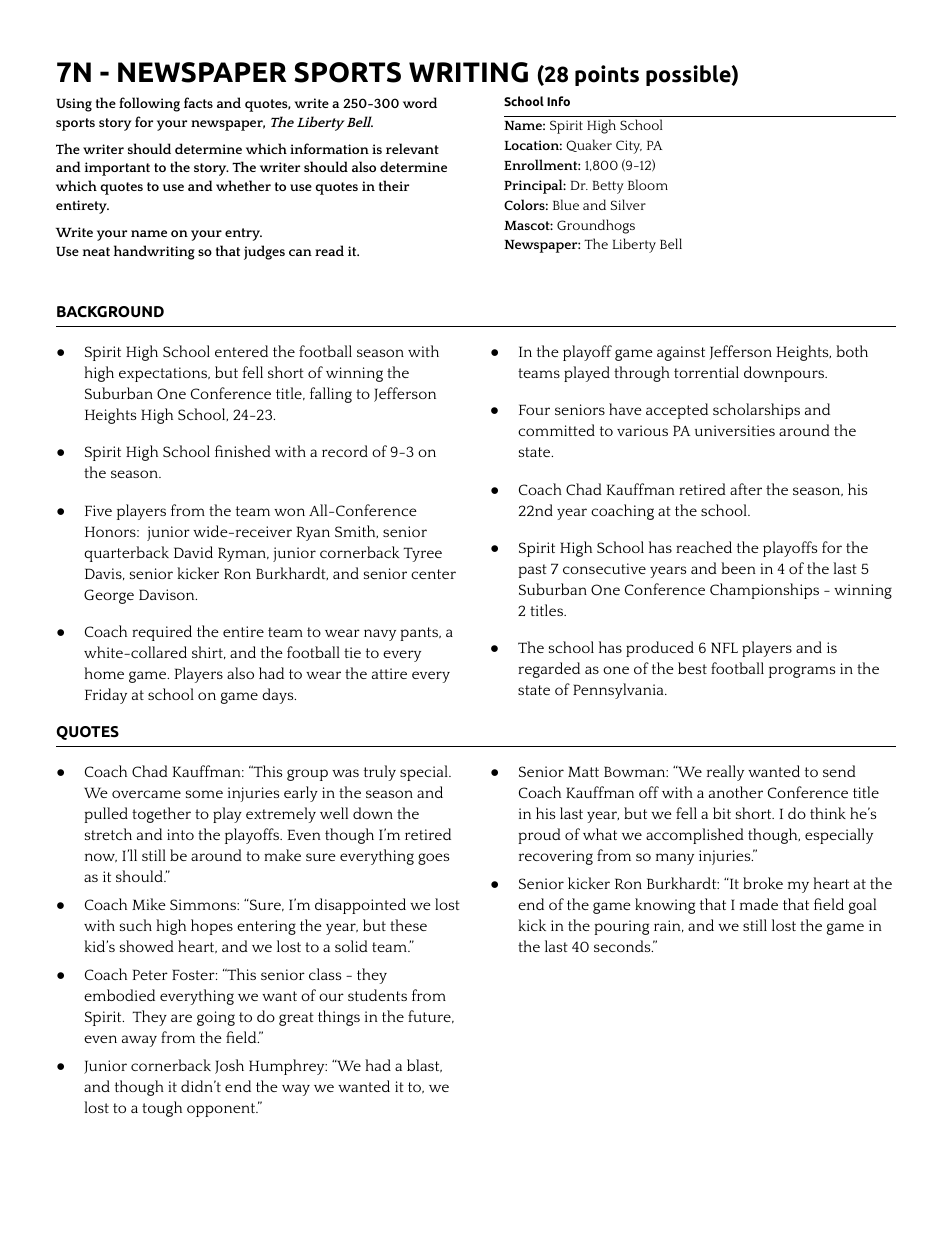 The height and width of the screenshot is (1233, 952). Describe the element at coordinates (623, 946) in the screenshot. I see `seconds` at that location.
